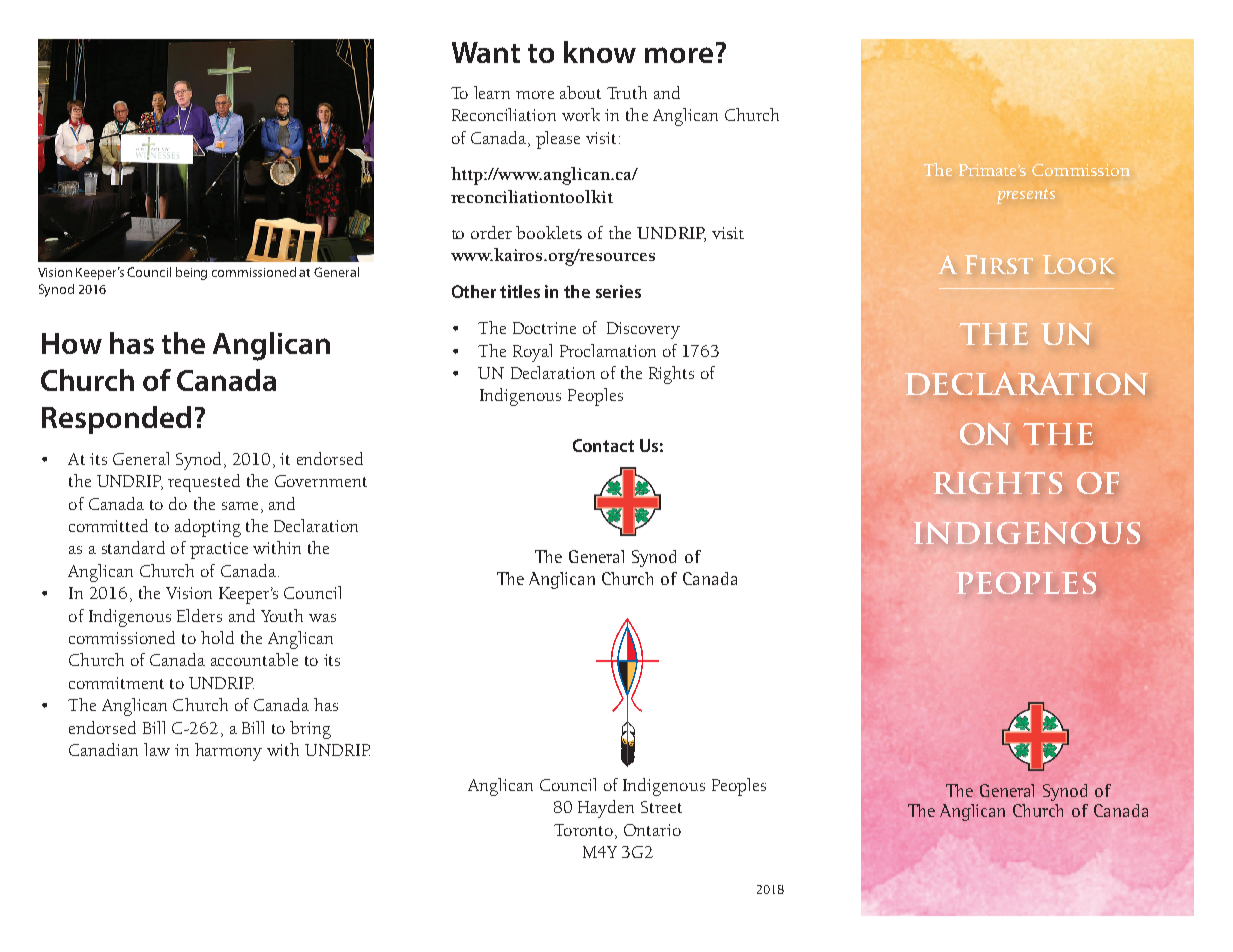  Describe the element at coordinates (116, 420) in the page. I see `Responded` at that location.
